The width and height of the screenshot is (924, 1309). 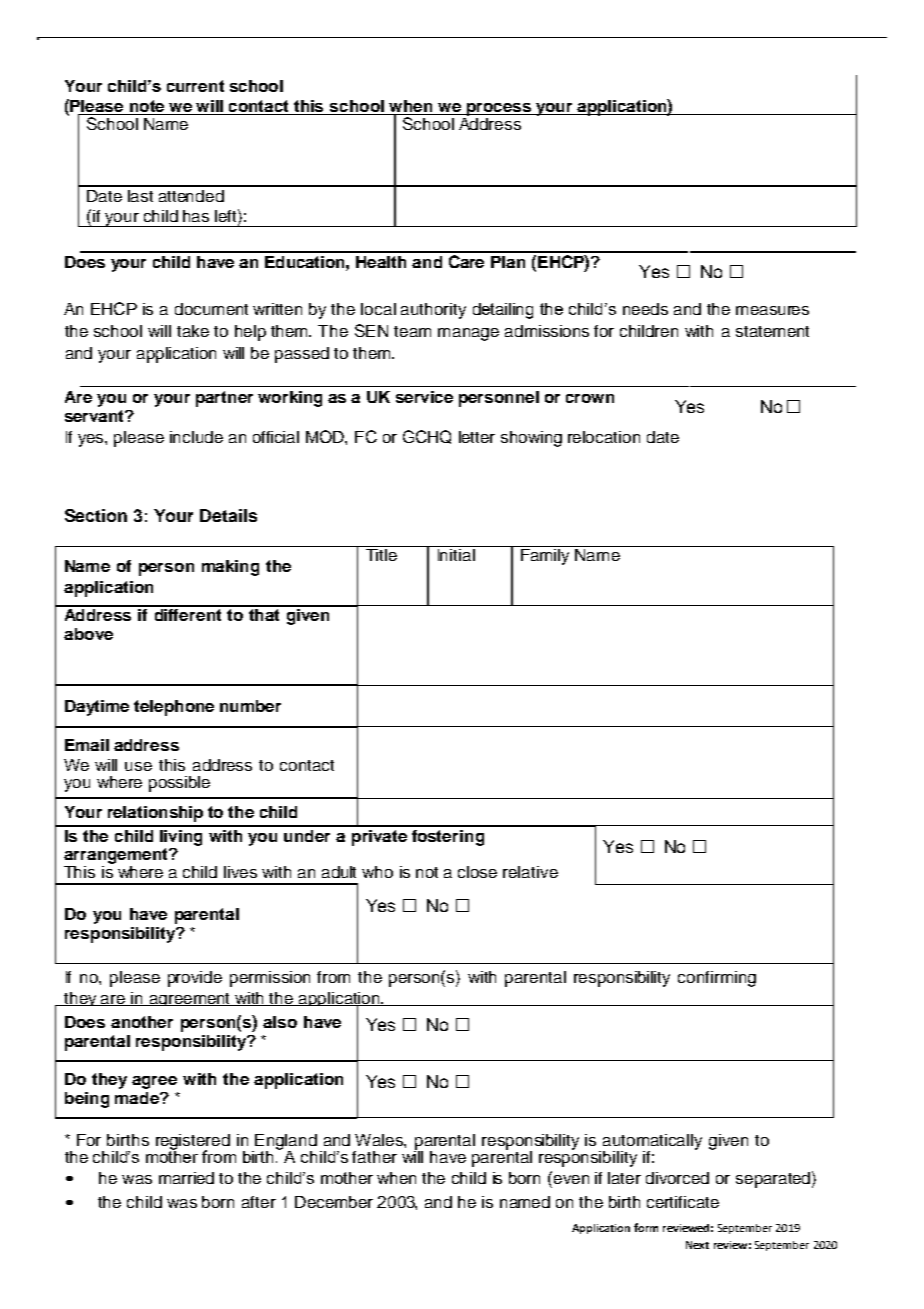 I want to click on certificate, so click(x=683, y=1202).
